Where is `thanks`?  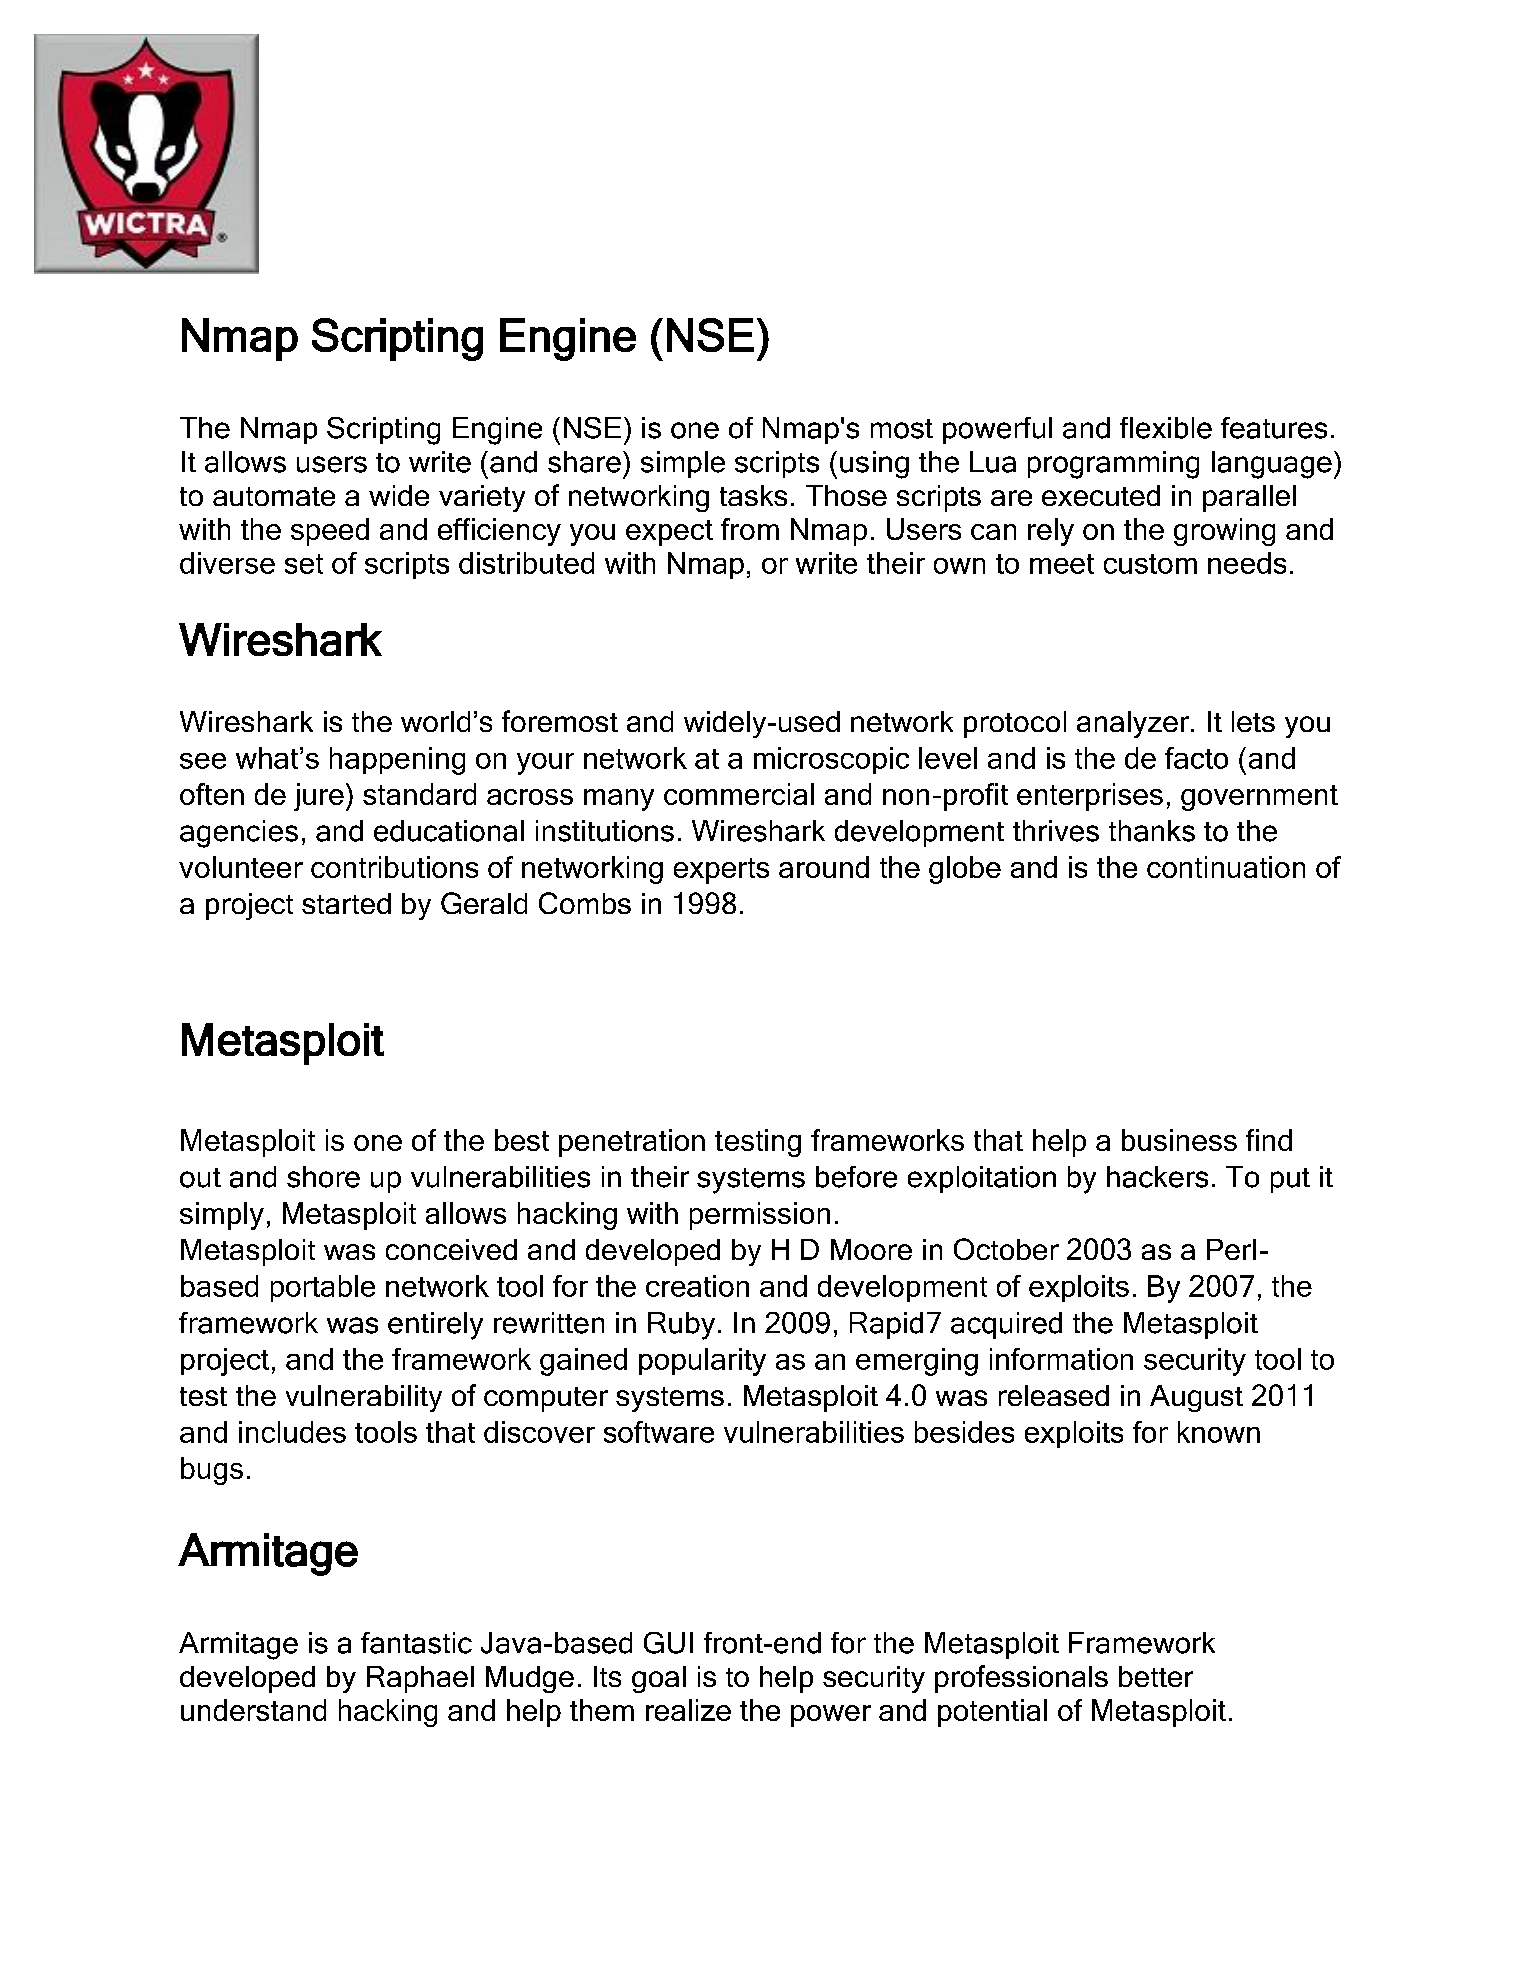
thanks is located at coordinates (1152, 831).
